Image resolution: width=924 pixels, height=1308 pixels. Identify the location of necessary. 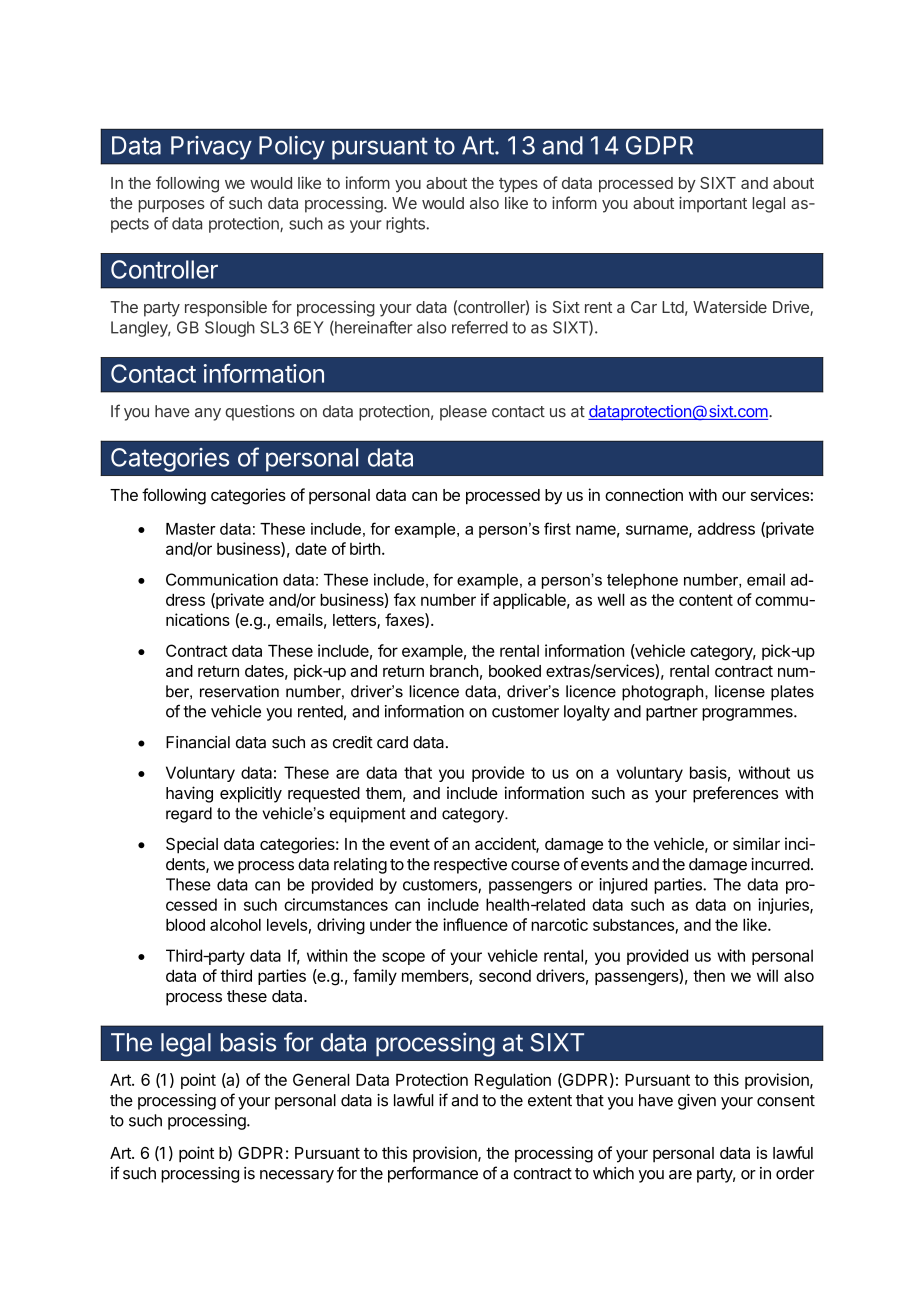
(297, 1176).
